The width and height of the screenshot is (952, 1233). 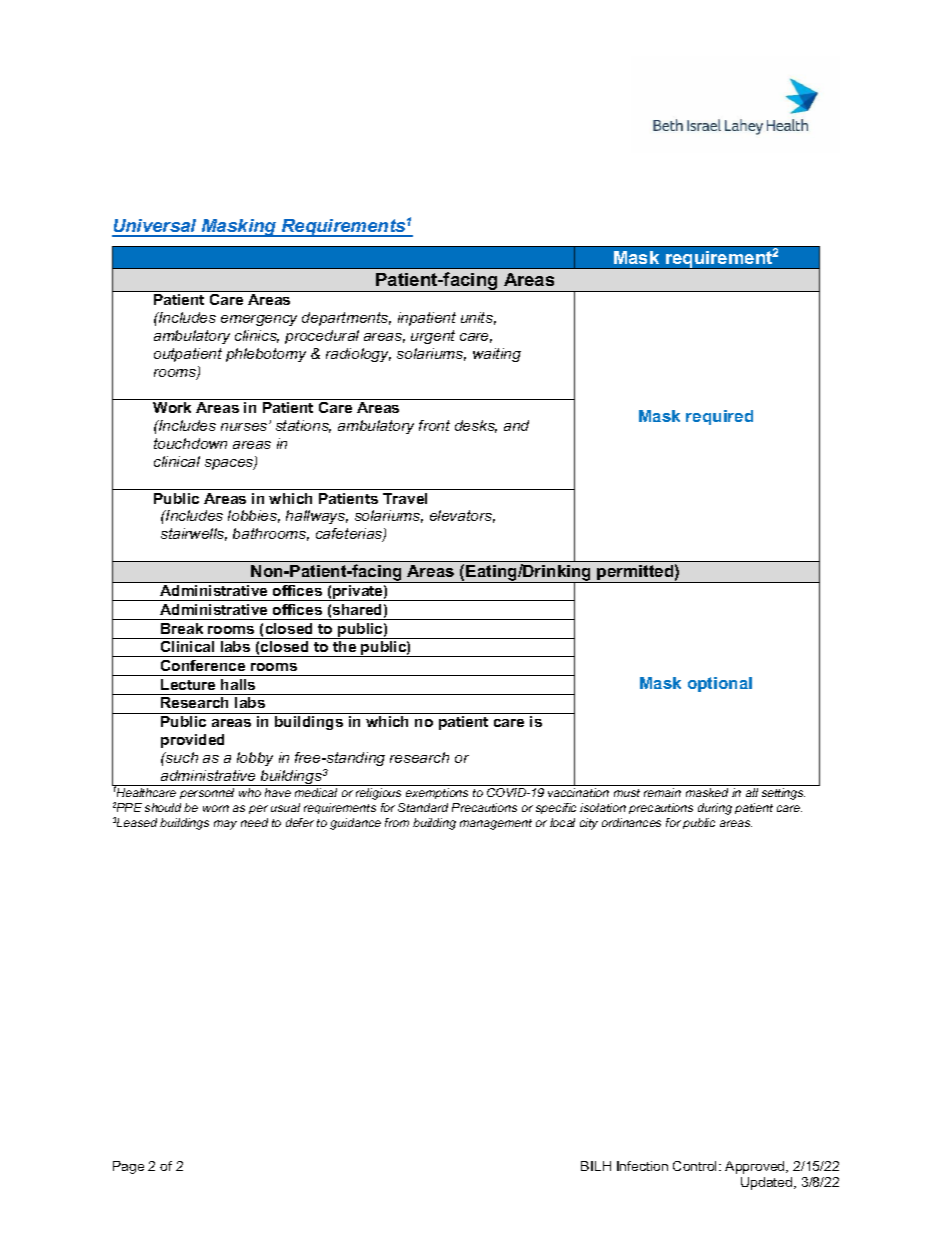 I want to click on Infection, so click(x=642, y=1166).
